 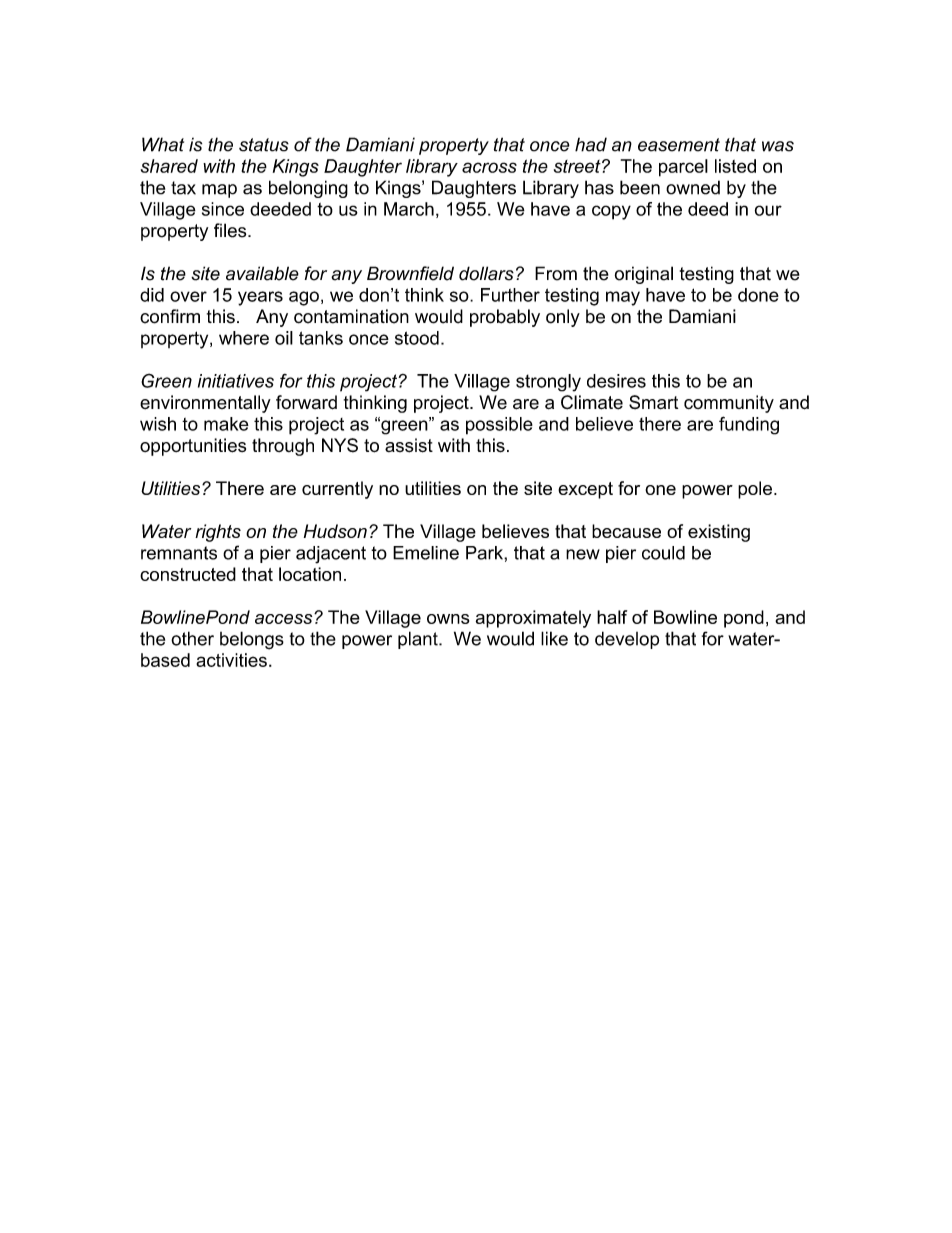 What do you see at coordinates (548, 383) in the screenshot?
I see `strongly` at bounding box center [548, 383].
